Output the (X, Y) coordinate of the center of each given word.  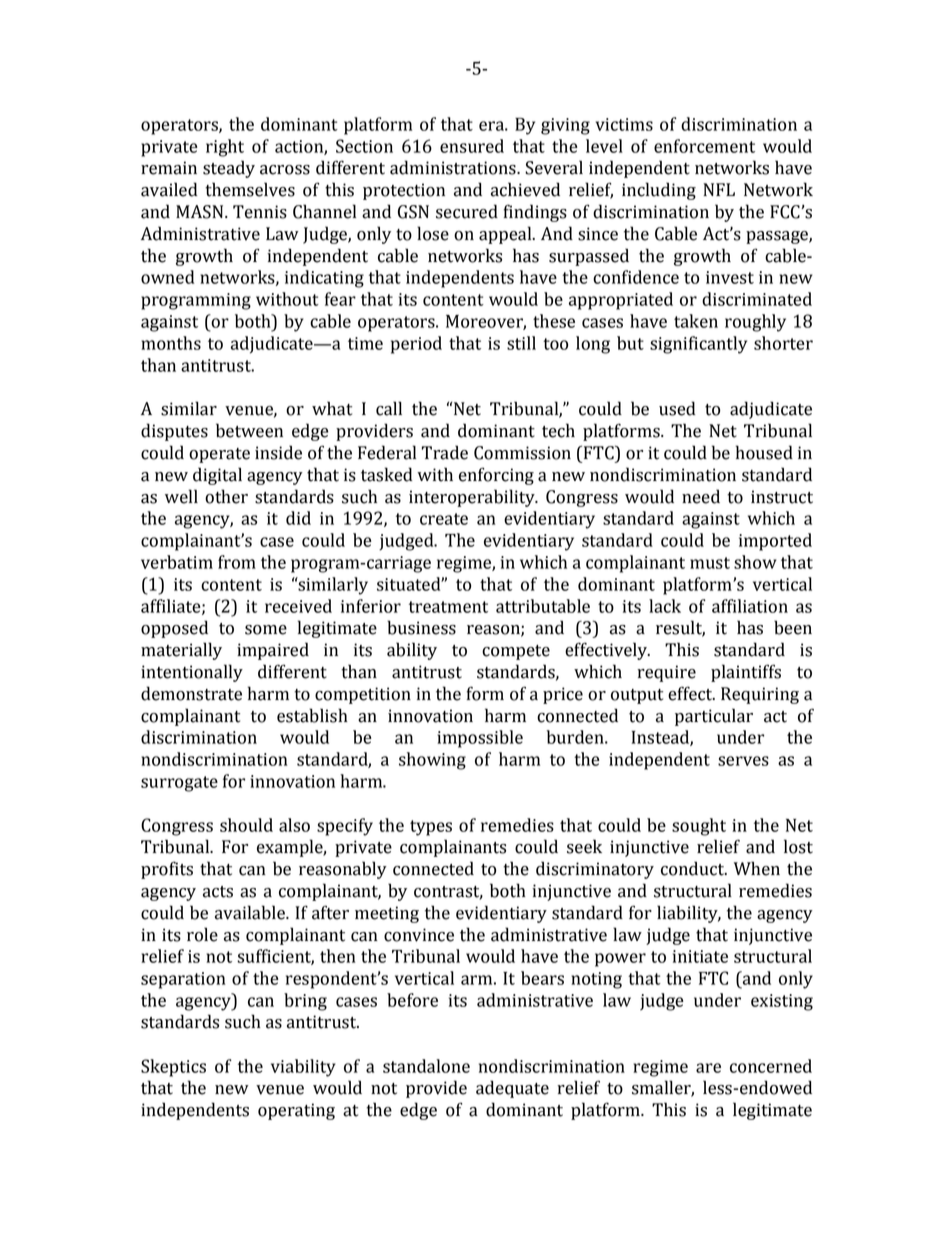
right (225, 148)
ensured (472, 146)
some (266, 630)
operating (296, 1111)
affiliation (750, 606)
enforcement (704, 146)
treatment (448, 607)
